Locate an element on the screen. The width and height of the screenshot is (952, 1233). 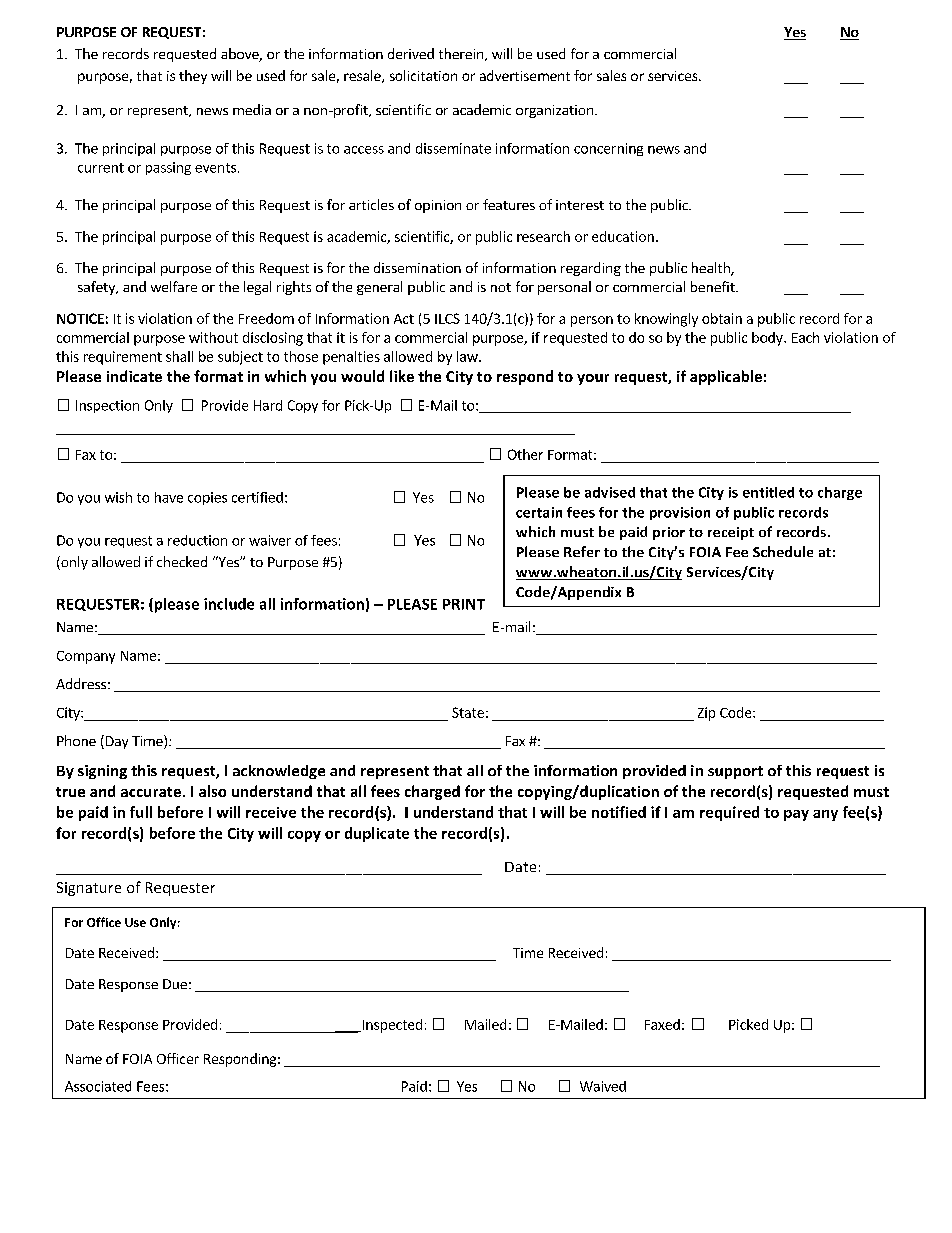
they is located at coordinates (193, 77).
